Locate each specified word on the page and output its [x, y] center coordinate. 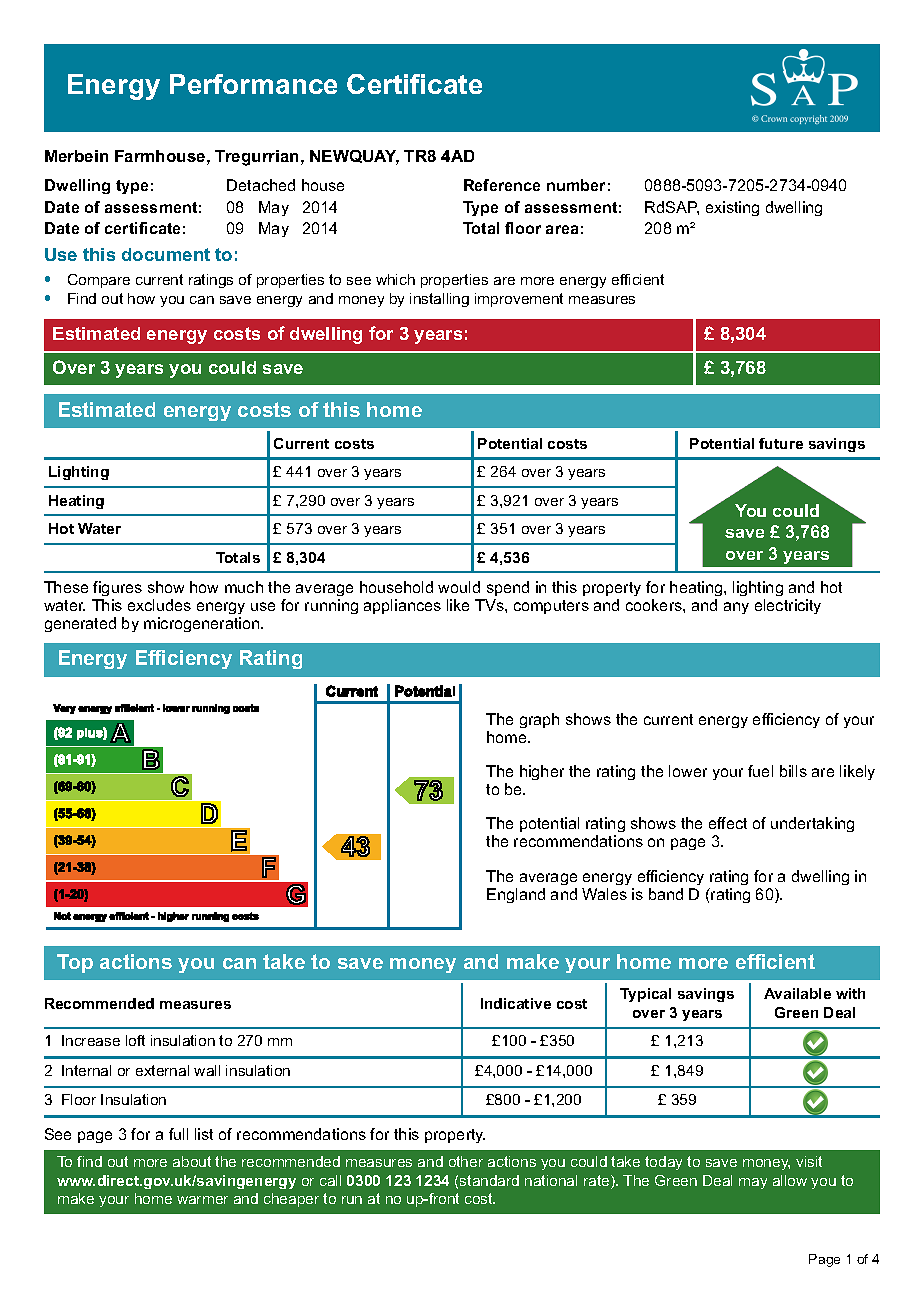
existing [732, 208]
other [466, 1161]
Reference [502, 185]
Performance [253, 84]
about [192, 1161]
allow [790, 1180]
